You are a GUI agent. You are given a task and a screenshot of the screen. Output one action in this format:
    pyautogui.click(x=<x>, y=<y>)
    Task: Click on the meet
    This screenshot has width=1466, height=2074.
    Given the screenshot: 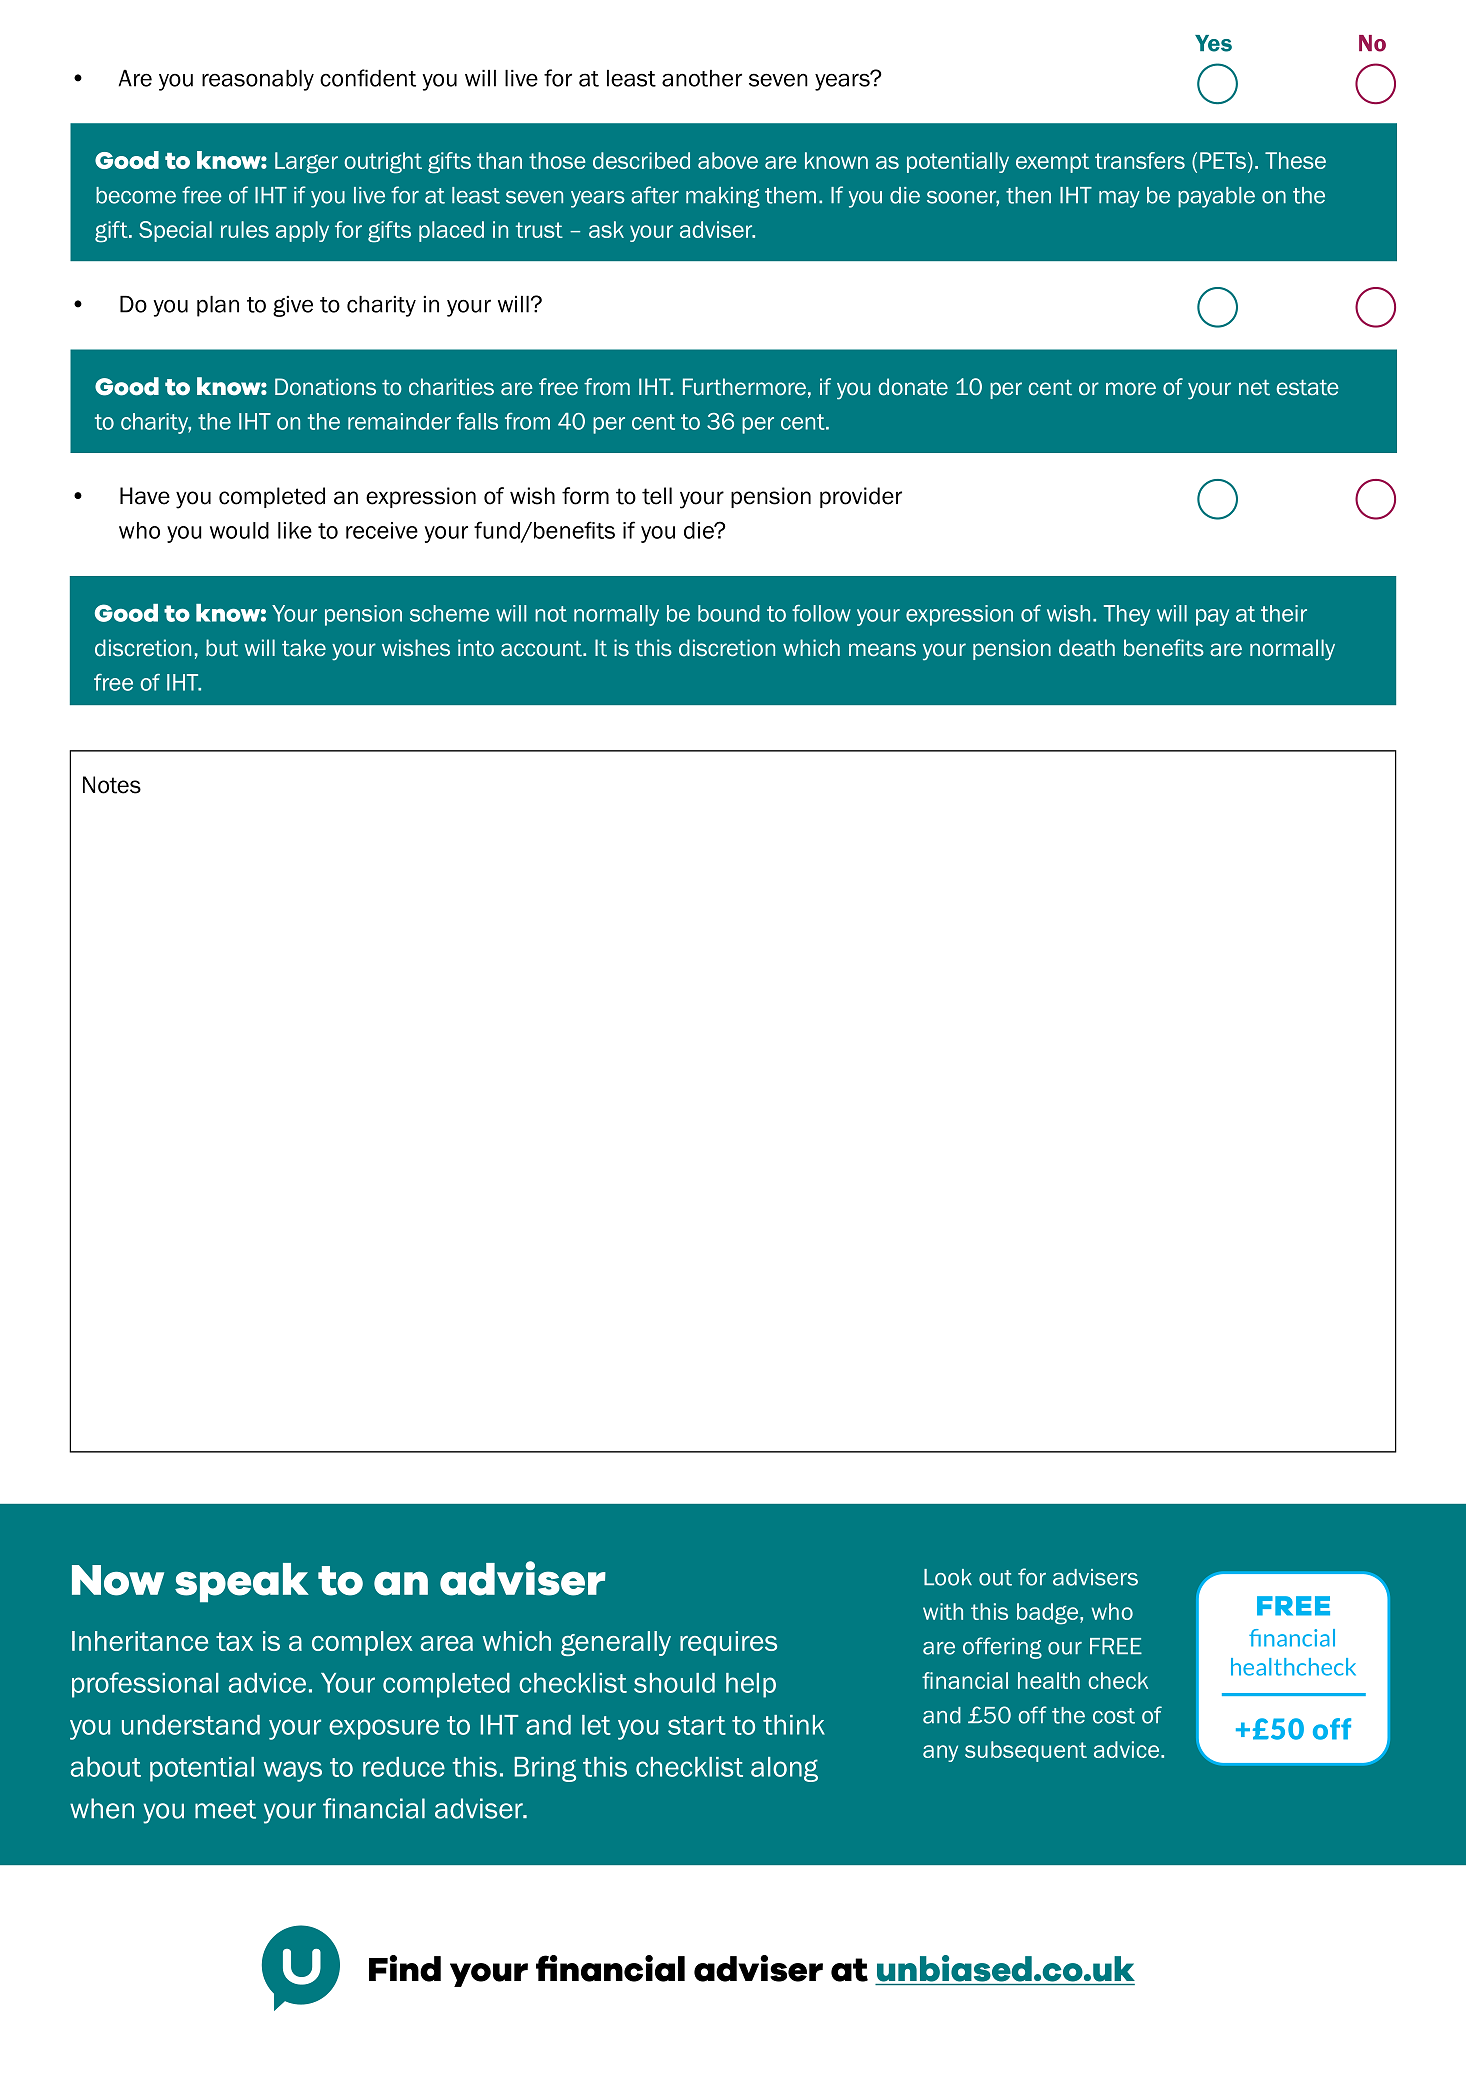 What is the action you would take?
    pyautogui.click(x=225, y=1809)
